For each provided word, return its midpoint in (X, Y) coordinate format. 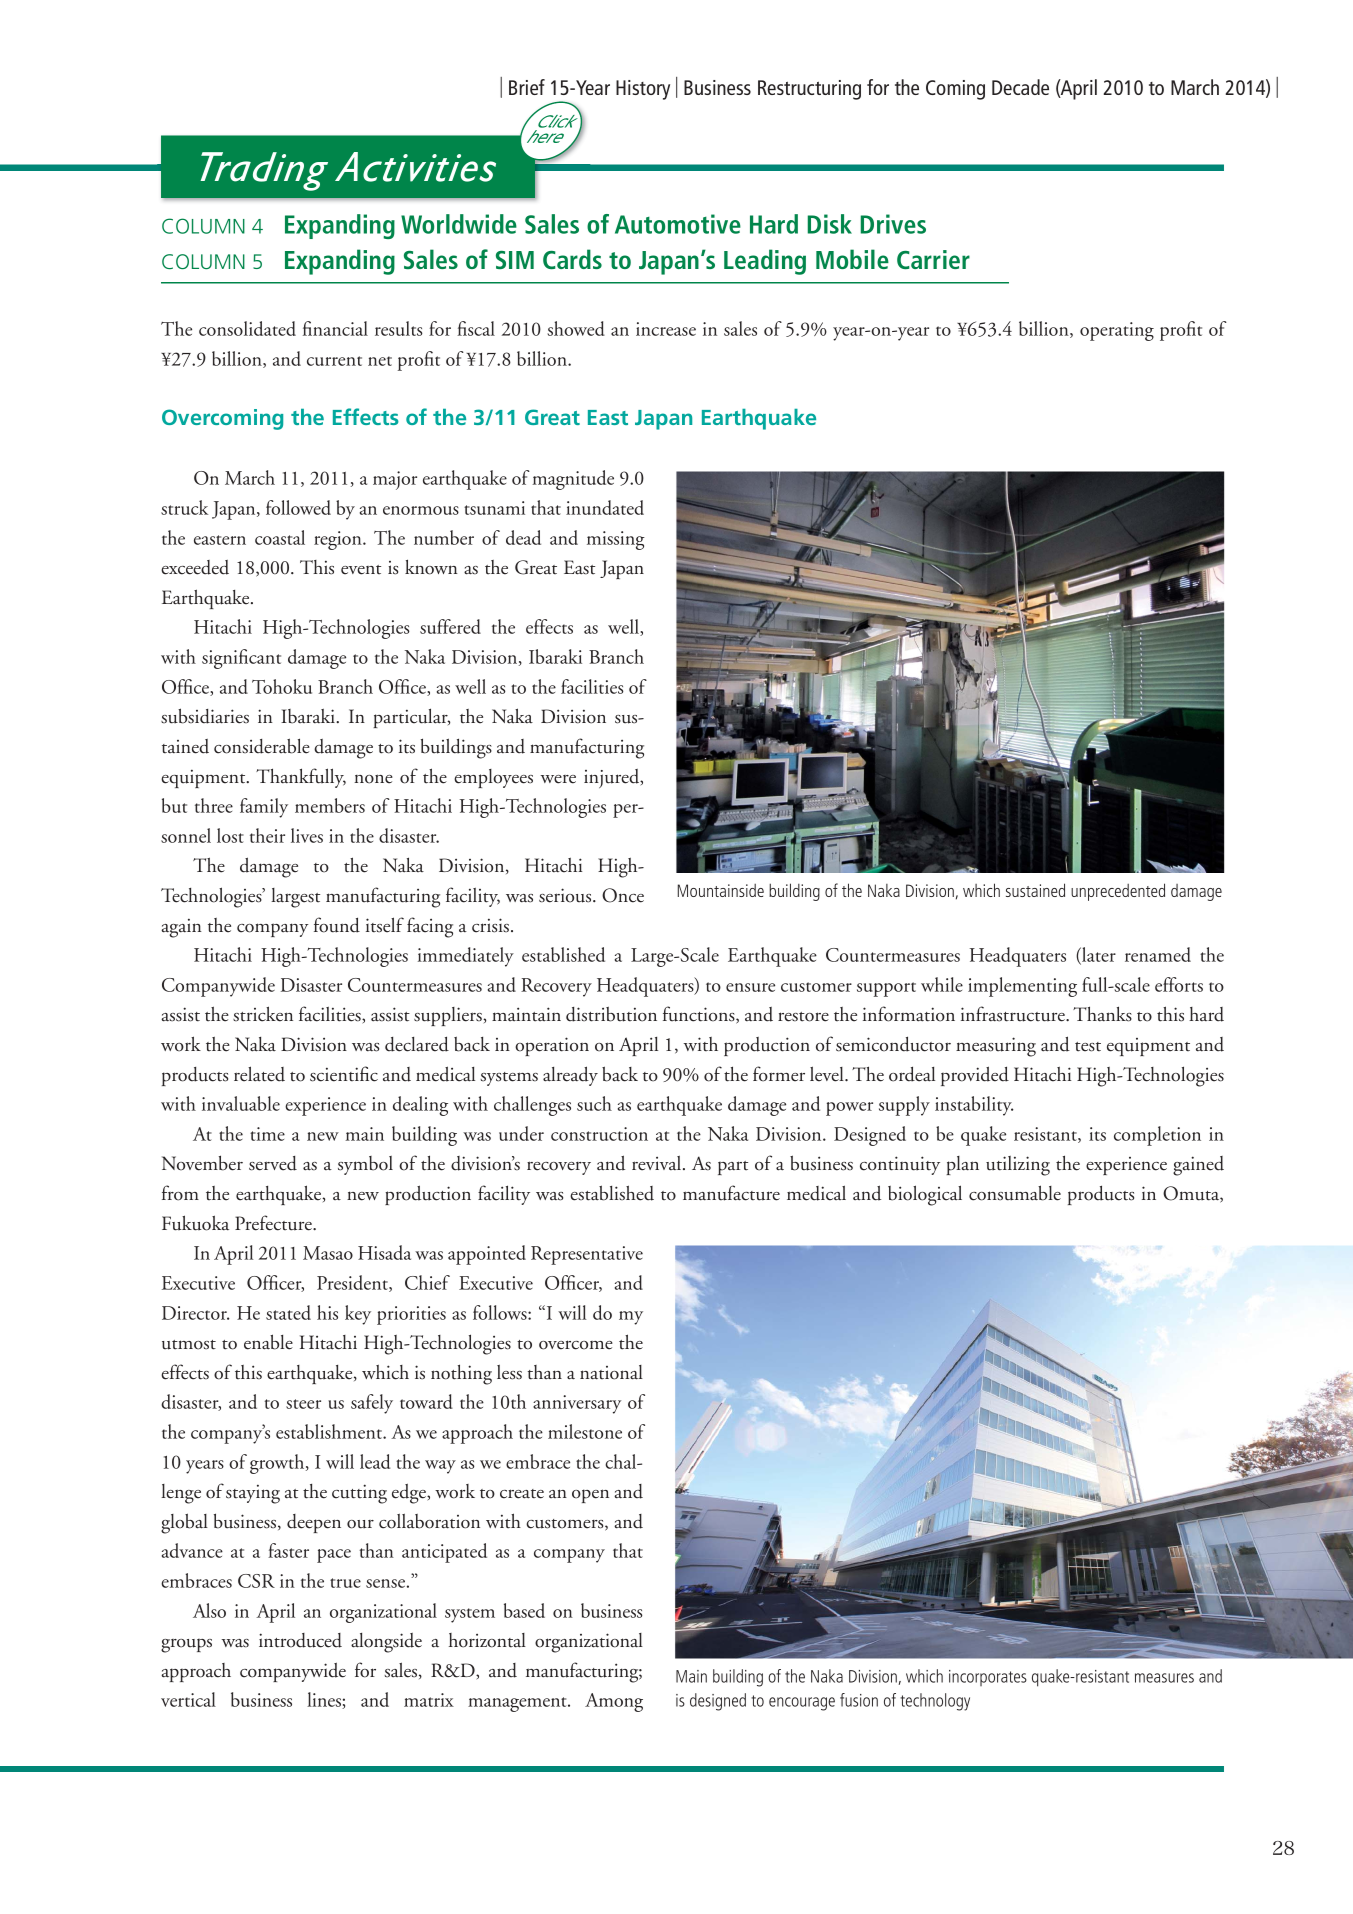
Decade (1020, 87)
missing (616, 540)
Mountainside (721, 890)
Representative (587, 1255)
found (337, 925)
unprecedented (1118, 892)
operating (1117, 331)
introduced (300, 1640)
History (643, 90)
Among (614, 1702)
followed (298, 507)
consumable (1015, 1193)
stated (288, 1312)
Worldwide (459, 224)
